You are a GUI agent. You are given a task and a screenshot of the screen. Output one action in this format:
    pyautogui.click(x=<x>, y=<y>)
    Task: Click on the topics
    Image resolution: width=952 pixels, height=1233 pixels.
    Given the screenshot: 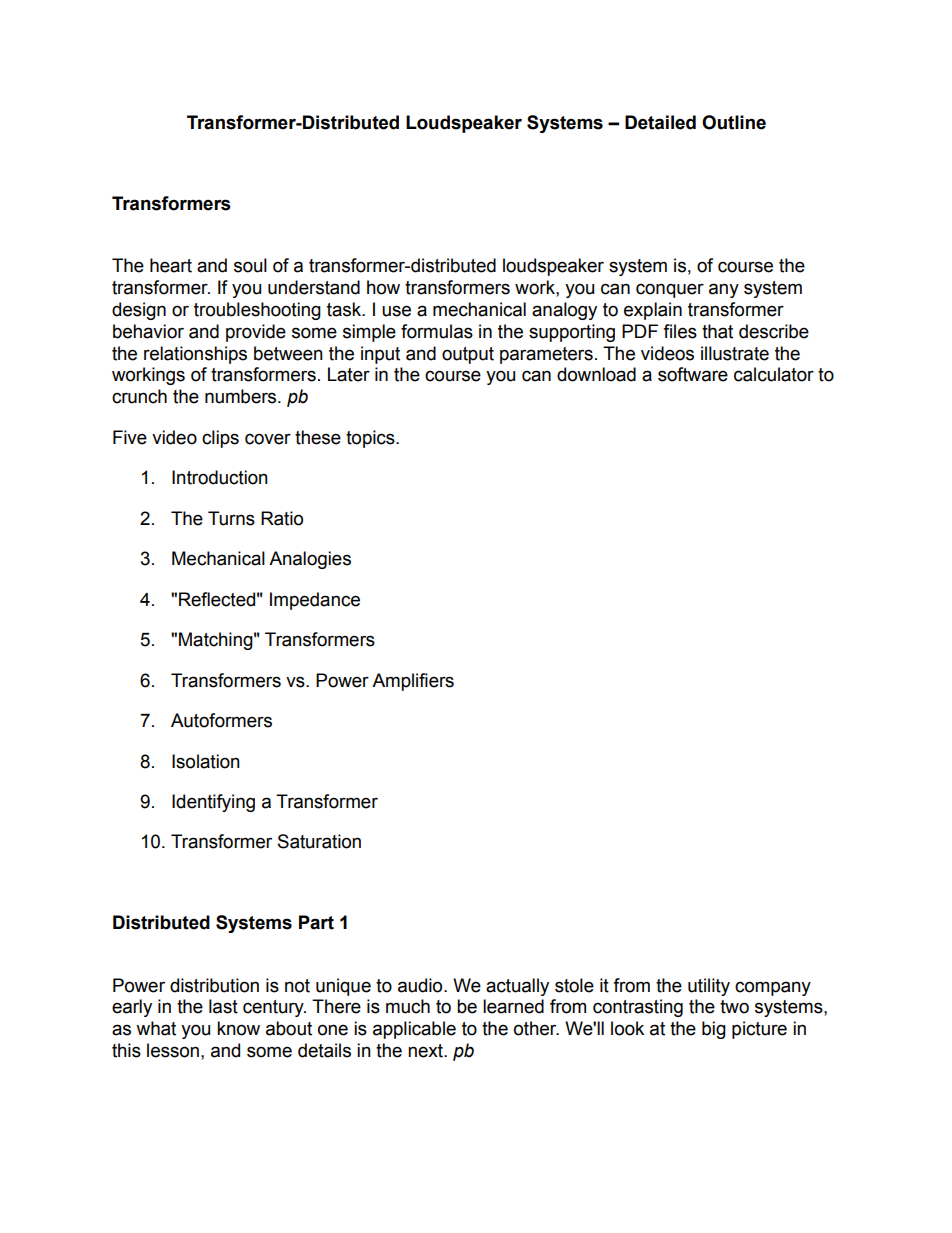 What is the action you would take?
    pyautogui.click(x=371, y=439)
